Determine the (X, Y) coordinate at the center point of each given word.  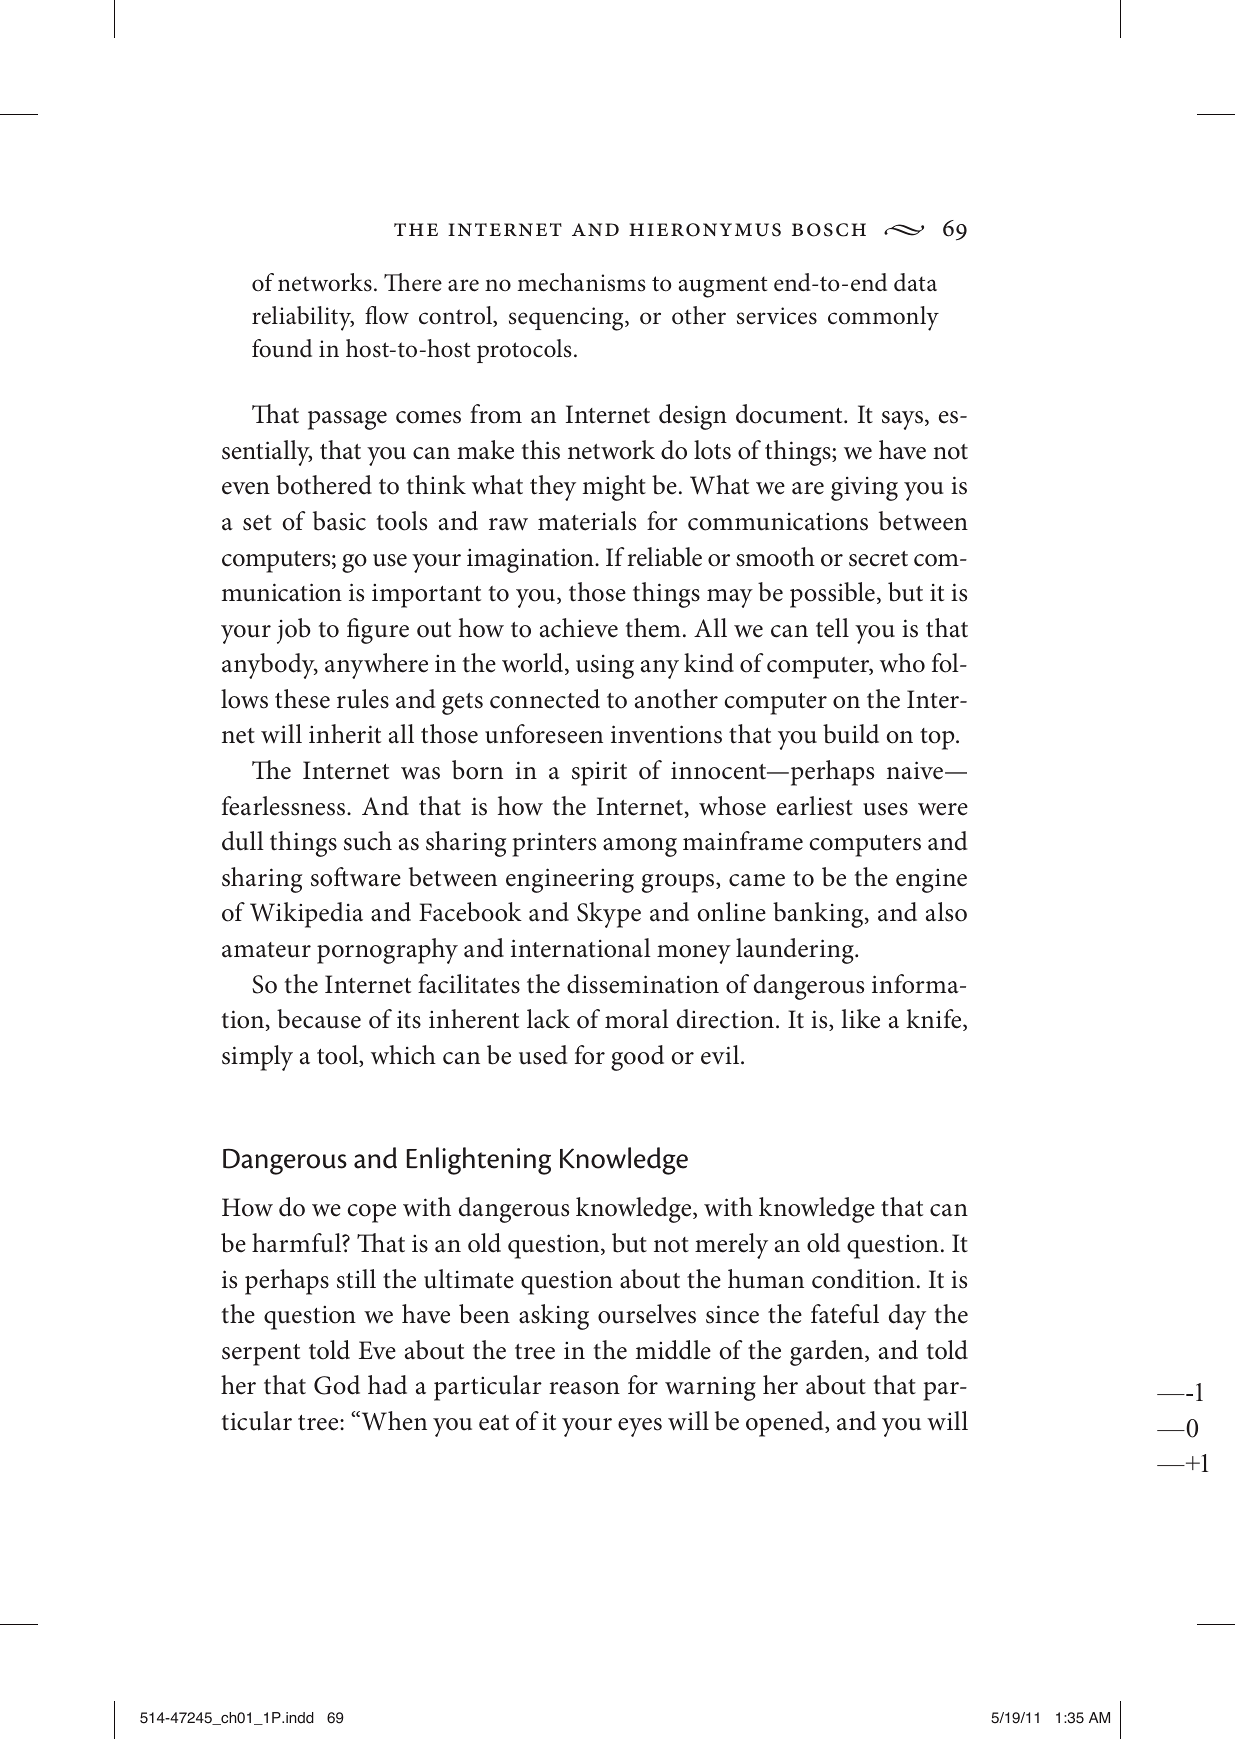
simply (257, 1058)
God (337, 1385)
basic (339, 521)
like (860, 1019)
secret (878, 559)
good (637, 1058)
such (368, 841)
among (640, 847)
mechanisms (582, 282)
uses (885, 809)
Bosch (829, 230)
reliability (303, 318)
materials (587, 521)
